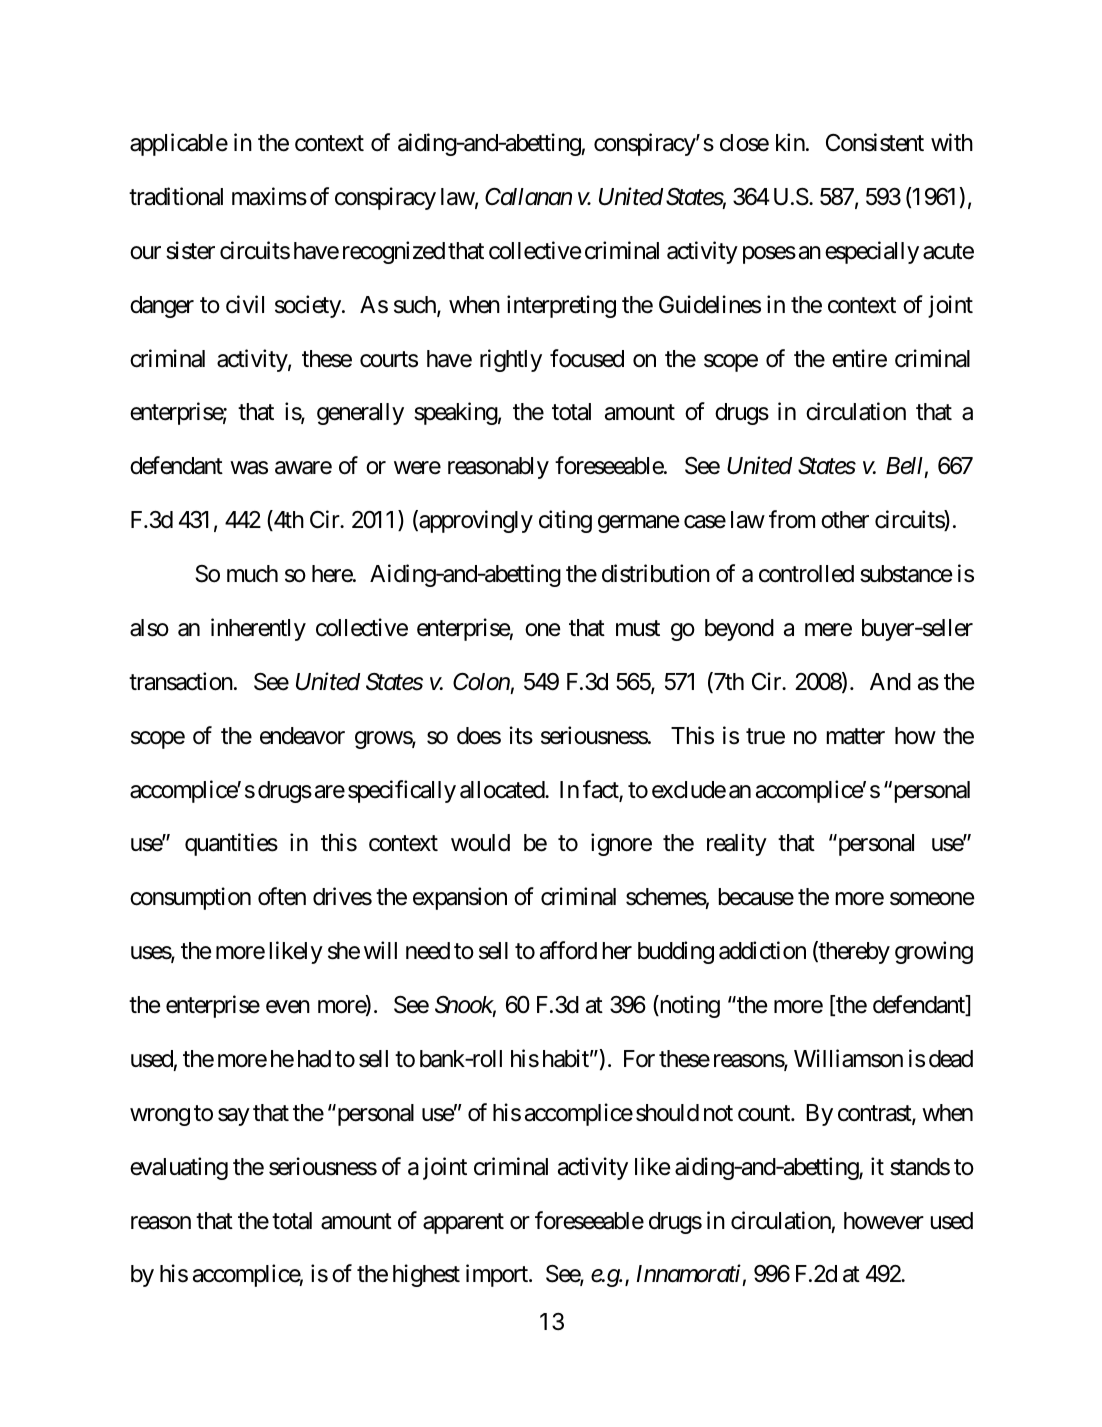  What do you see at coordinates (568, 950) in the image?
I see `afford` at bounding box center [568, 950].
